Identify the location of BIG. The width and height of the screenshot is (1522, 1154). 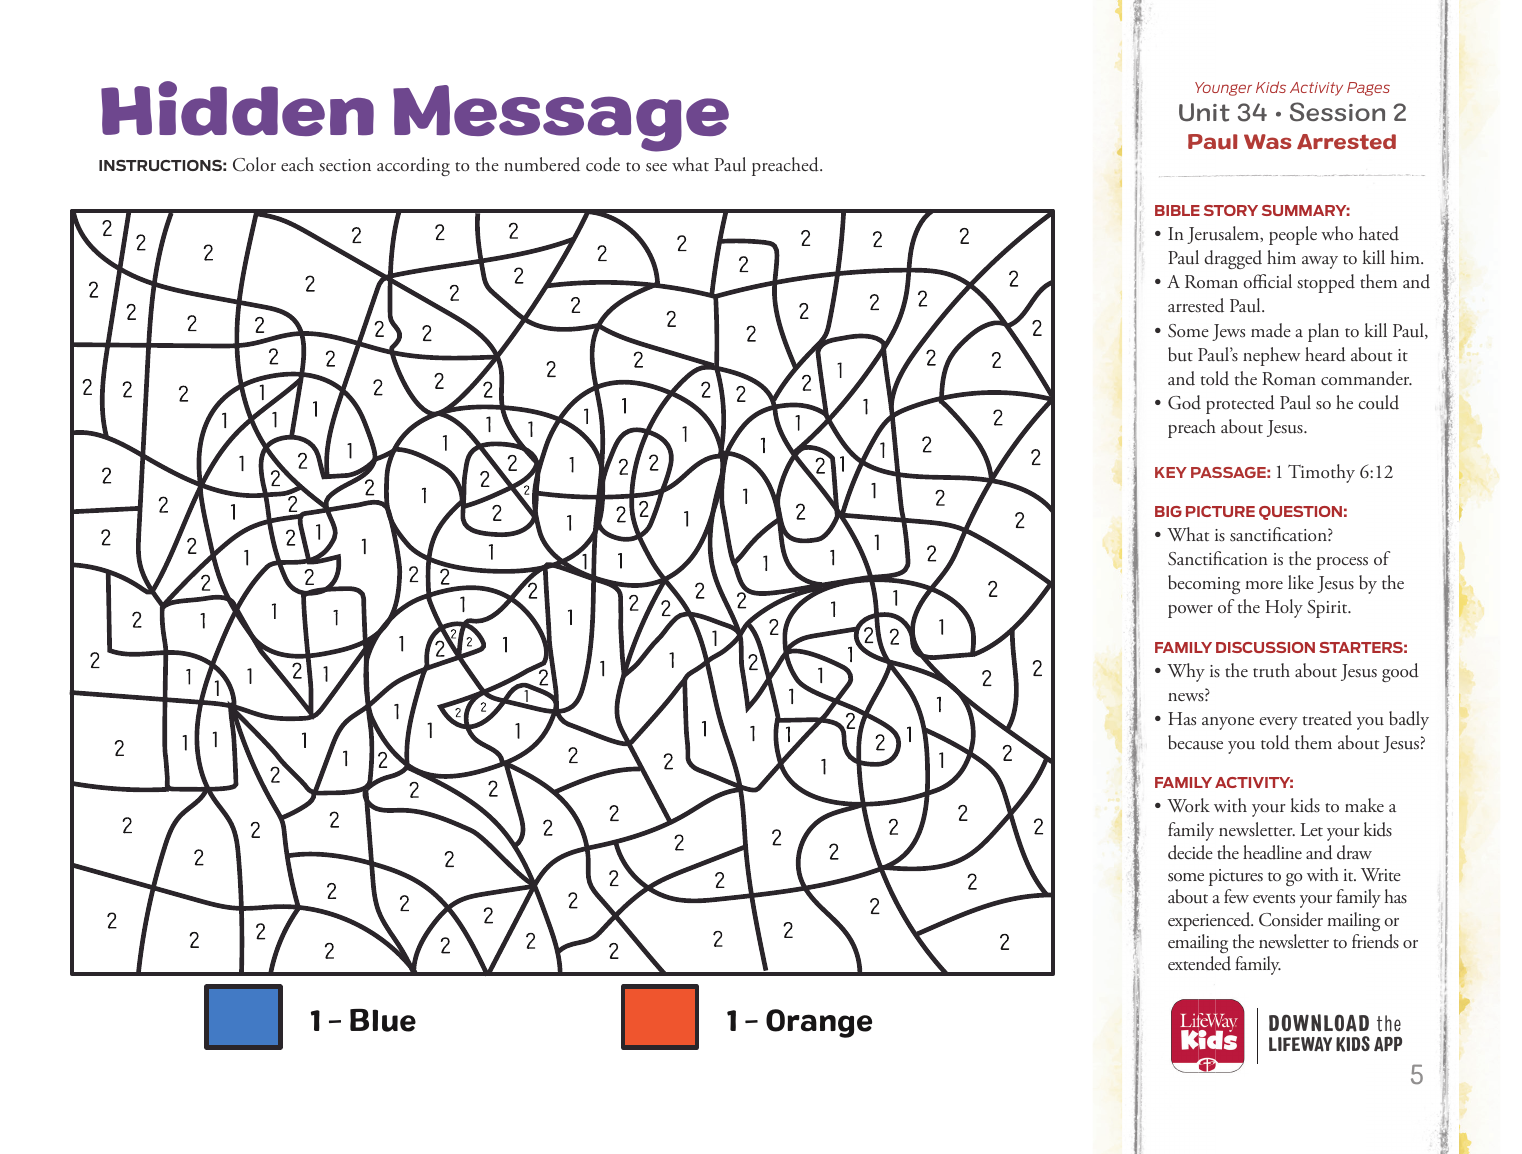
(1168, 511).
